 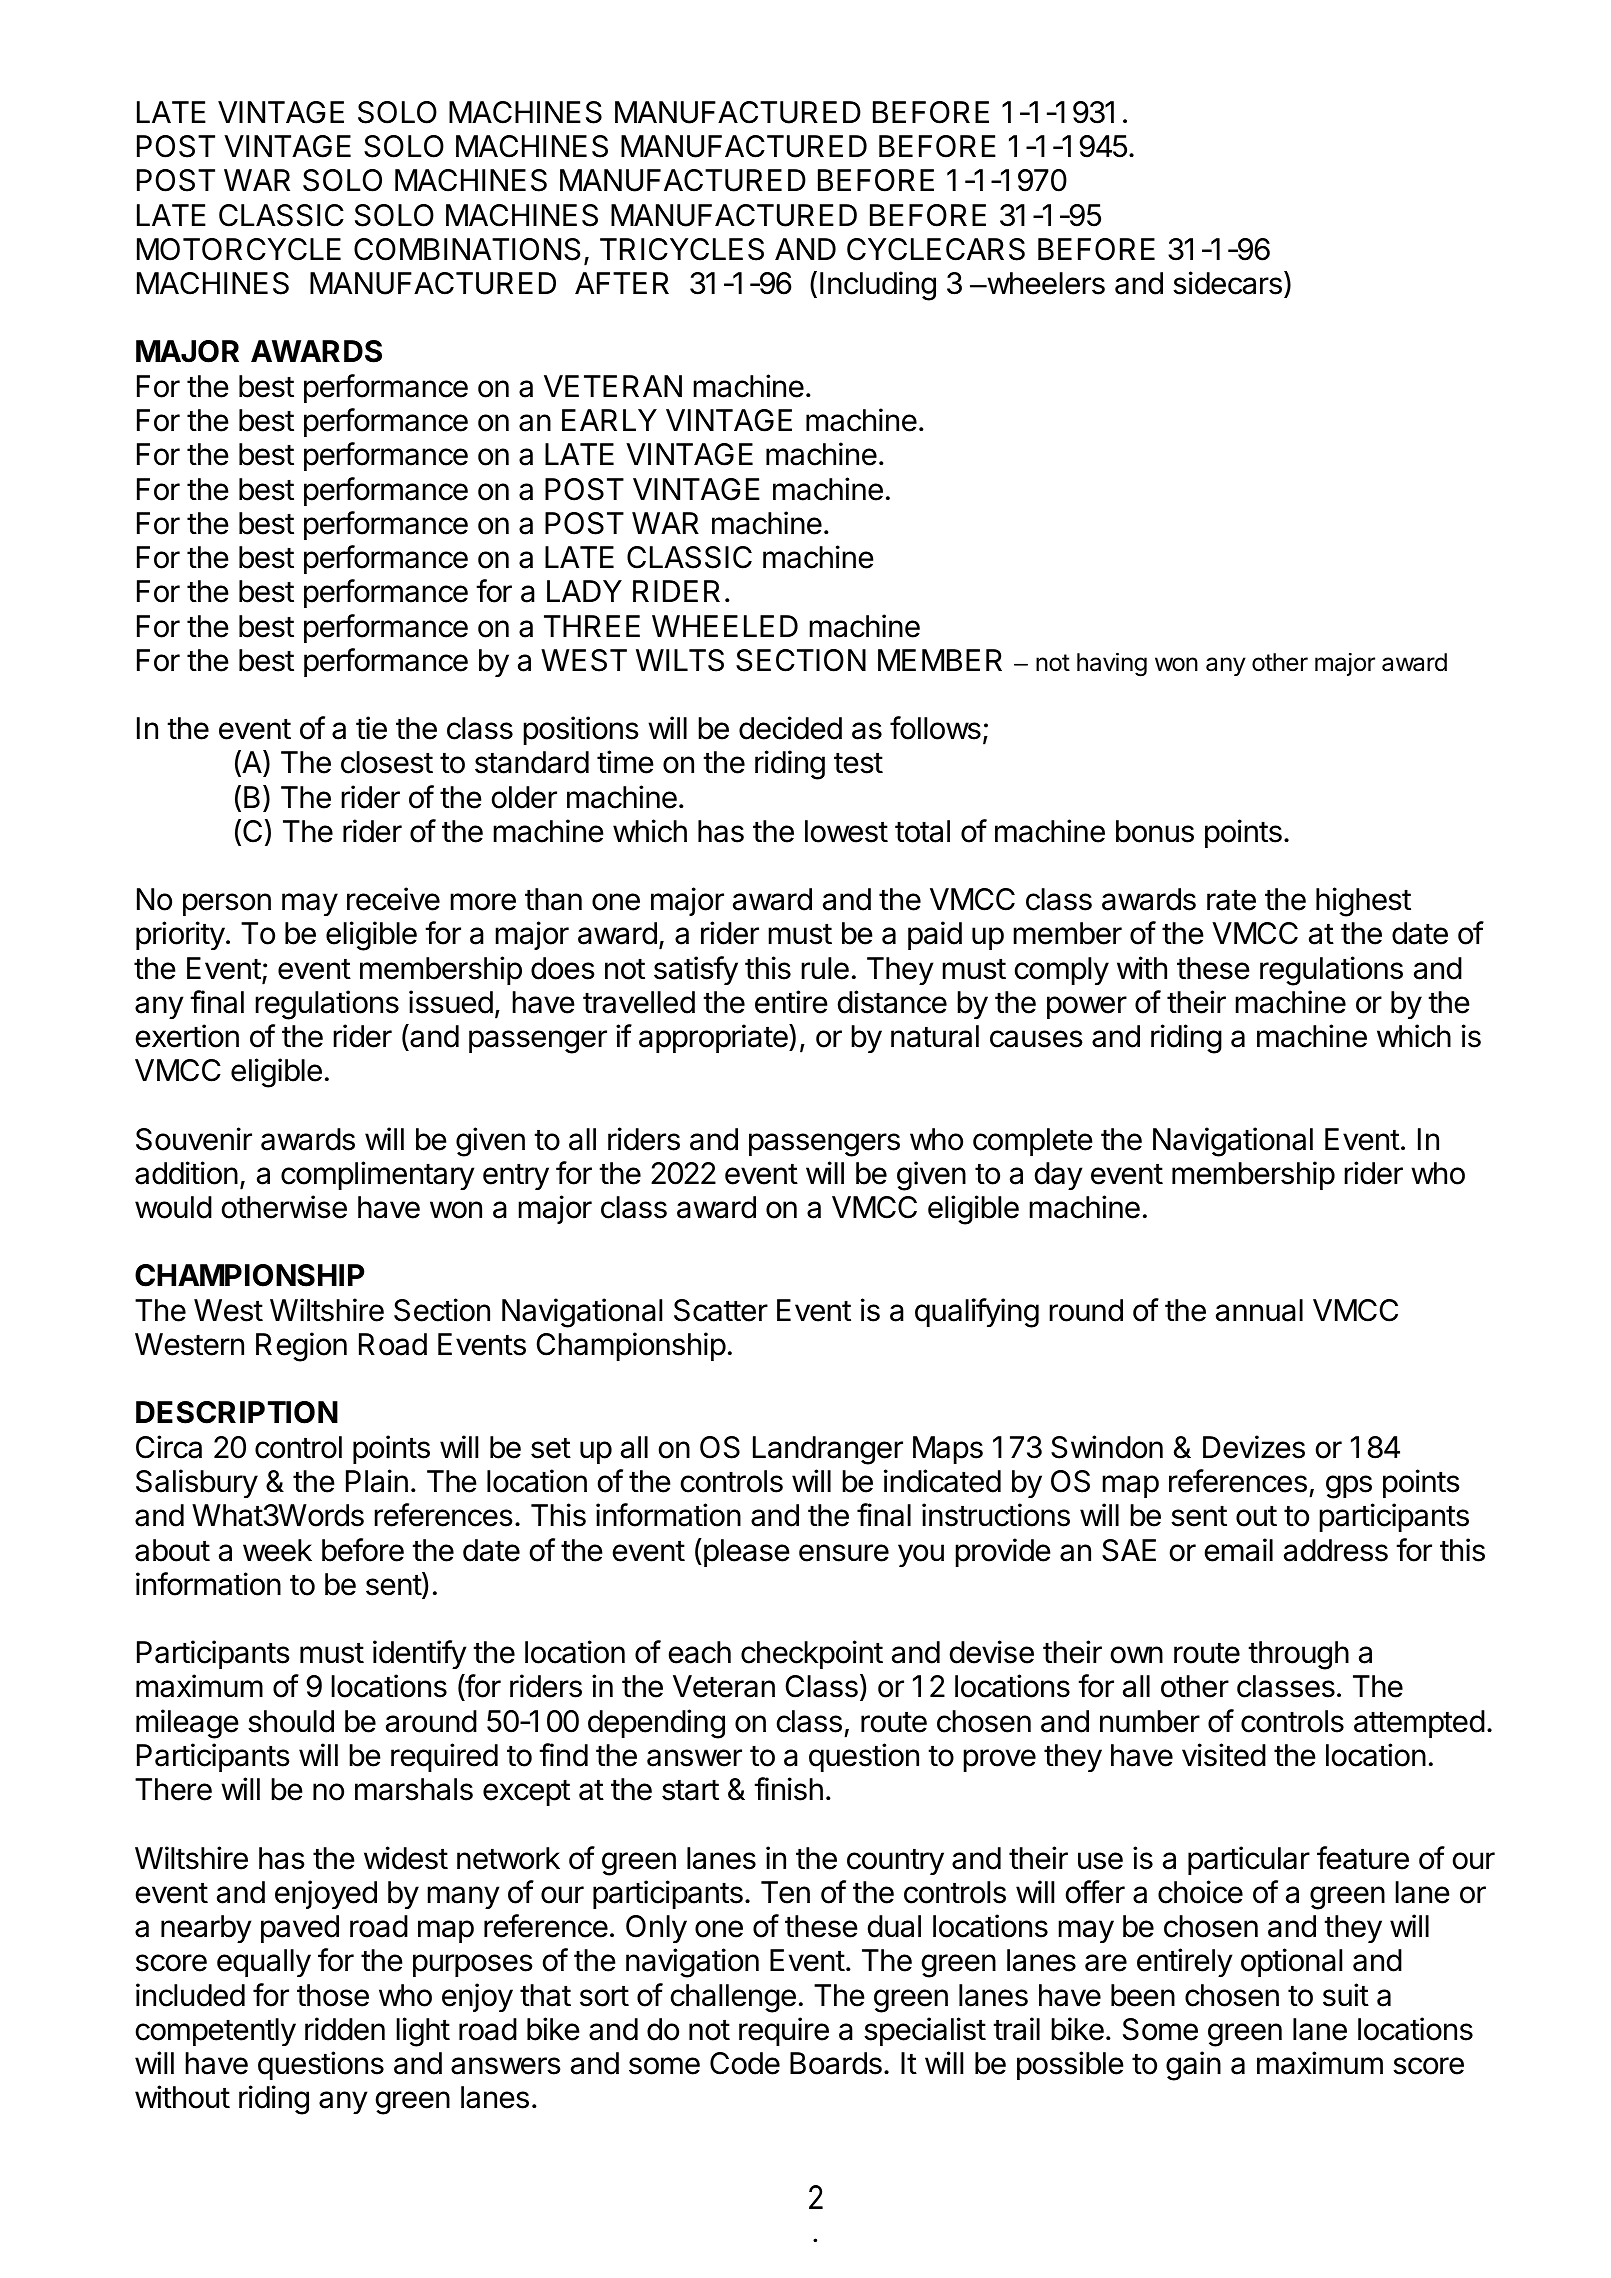 I want to click on Plain, so click(x=377, y=1481).
